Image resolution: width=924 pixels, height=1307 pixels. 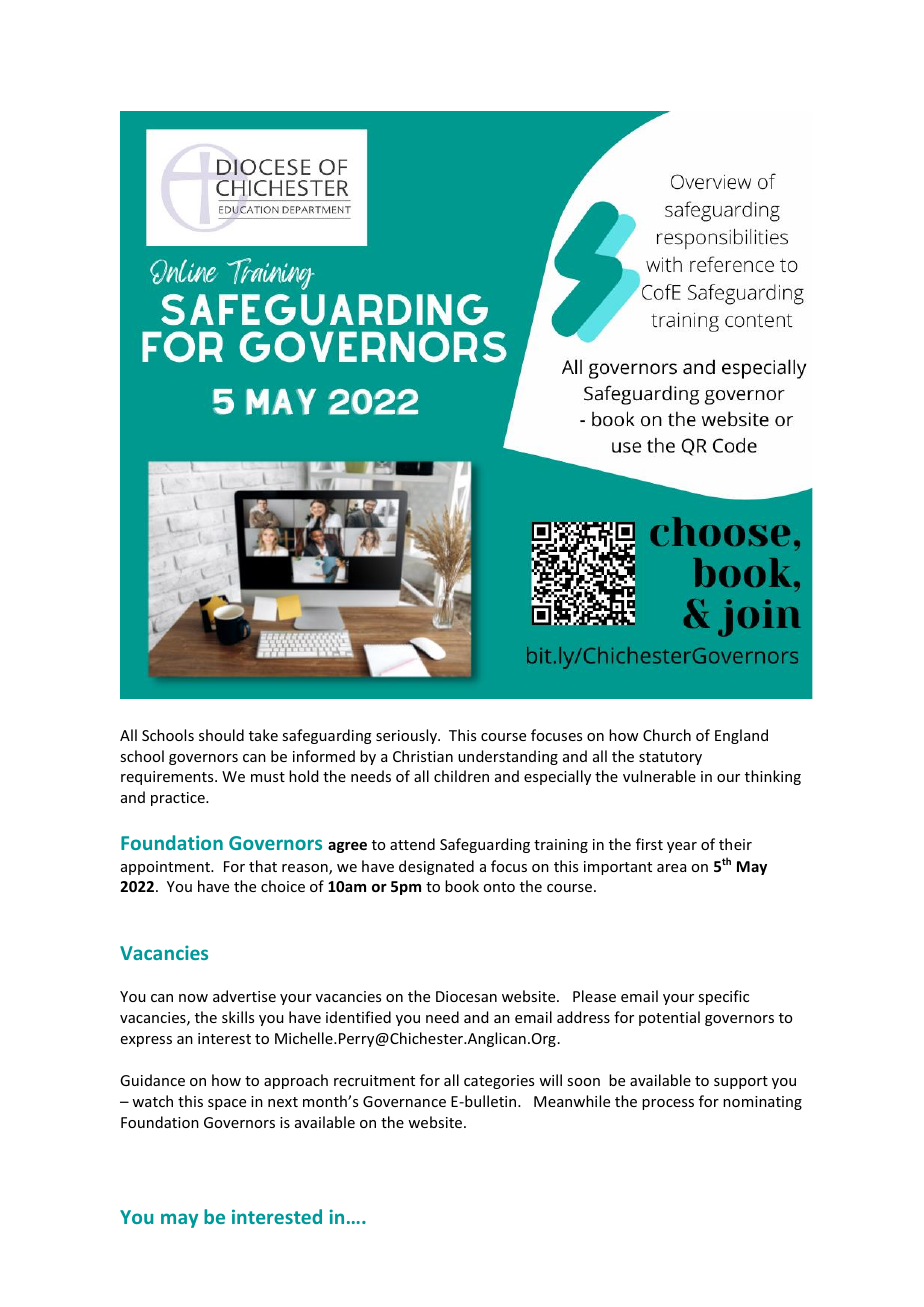 What do you see at coordinates (227, 1104) in the image?
I see `space` at bounding box center [227, 1104].
